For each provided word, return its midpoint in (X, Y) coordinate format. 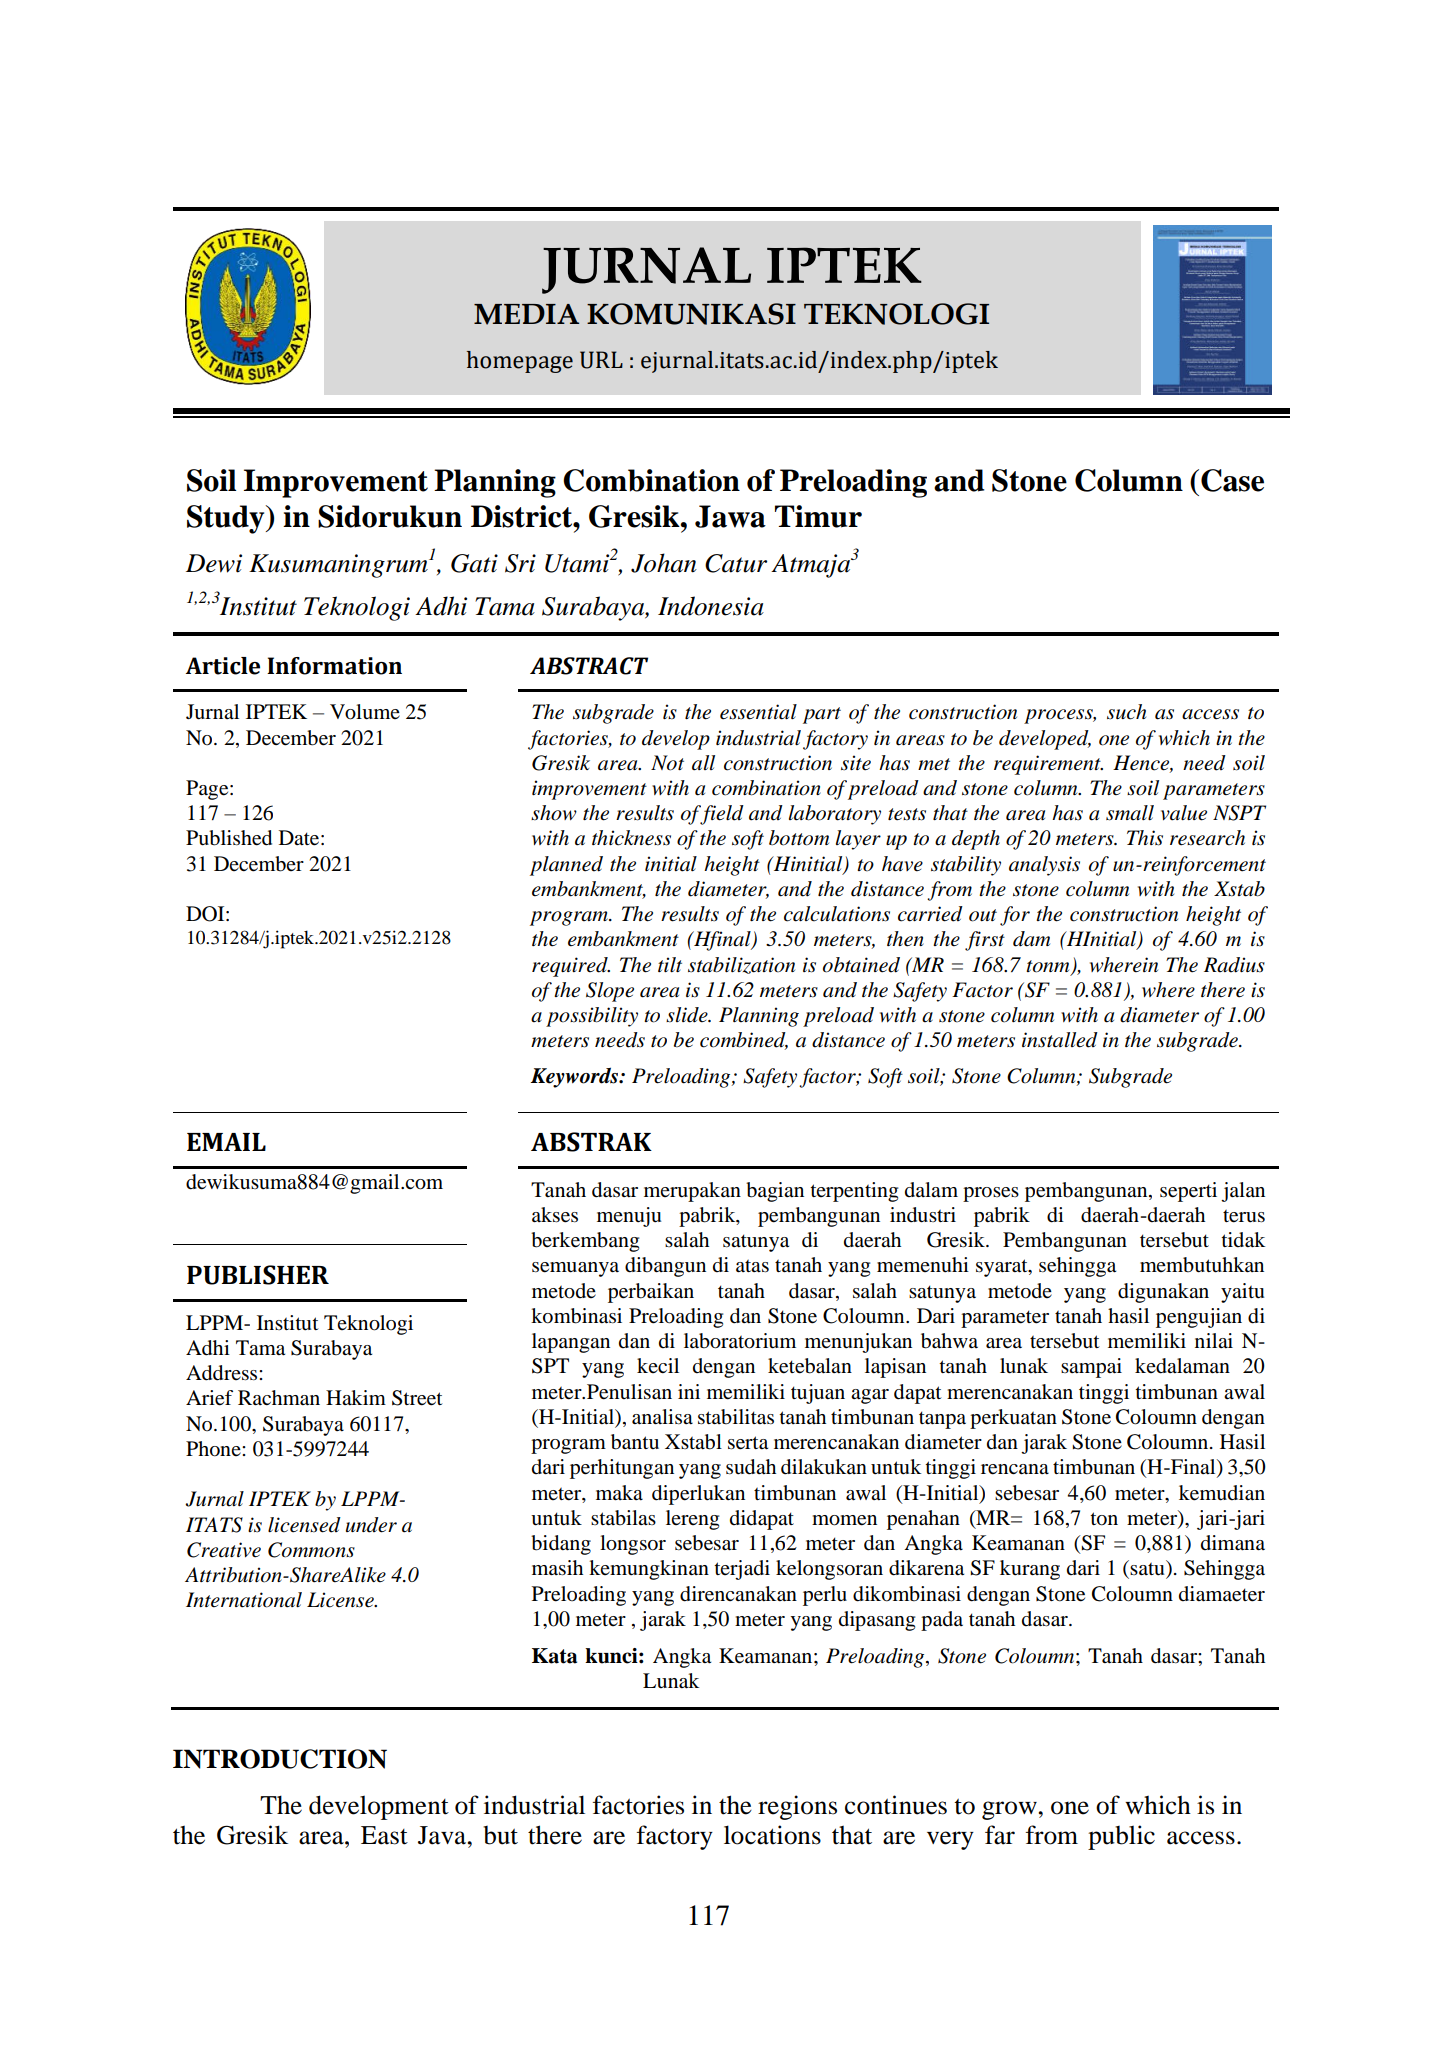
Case (1232, 480)
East (384, 1835)
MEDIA (526, 314)
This (1145, 838)
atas (752, 1266)
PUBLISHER (258, 1275)
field (721, 815)
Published (229, 838)
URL (601, 360)
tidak (1243, 1240)
